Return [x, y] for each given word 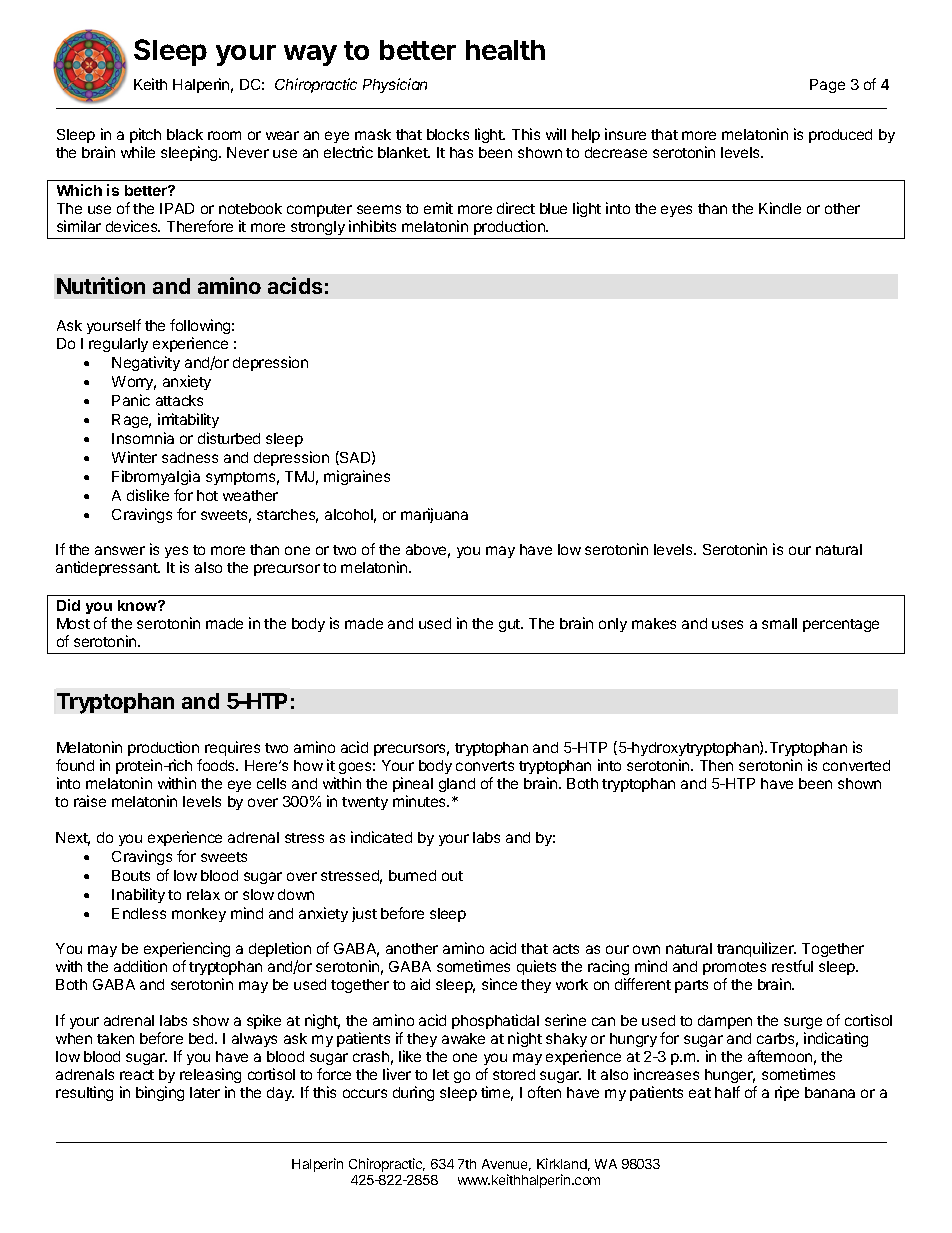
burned [412, 875]
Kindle [780, 208]
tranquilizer [756, 949]
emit [438, 208]
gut [510, 625]
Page [827, 86]
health [505, 50]
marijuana [434, 515]
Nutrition [101, 285]
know [138, 605]
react [137, 1075]
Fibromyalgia [156, 477]
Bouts [131, 875]
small [779, 623]
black [185, 134]
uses [727, 624]
